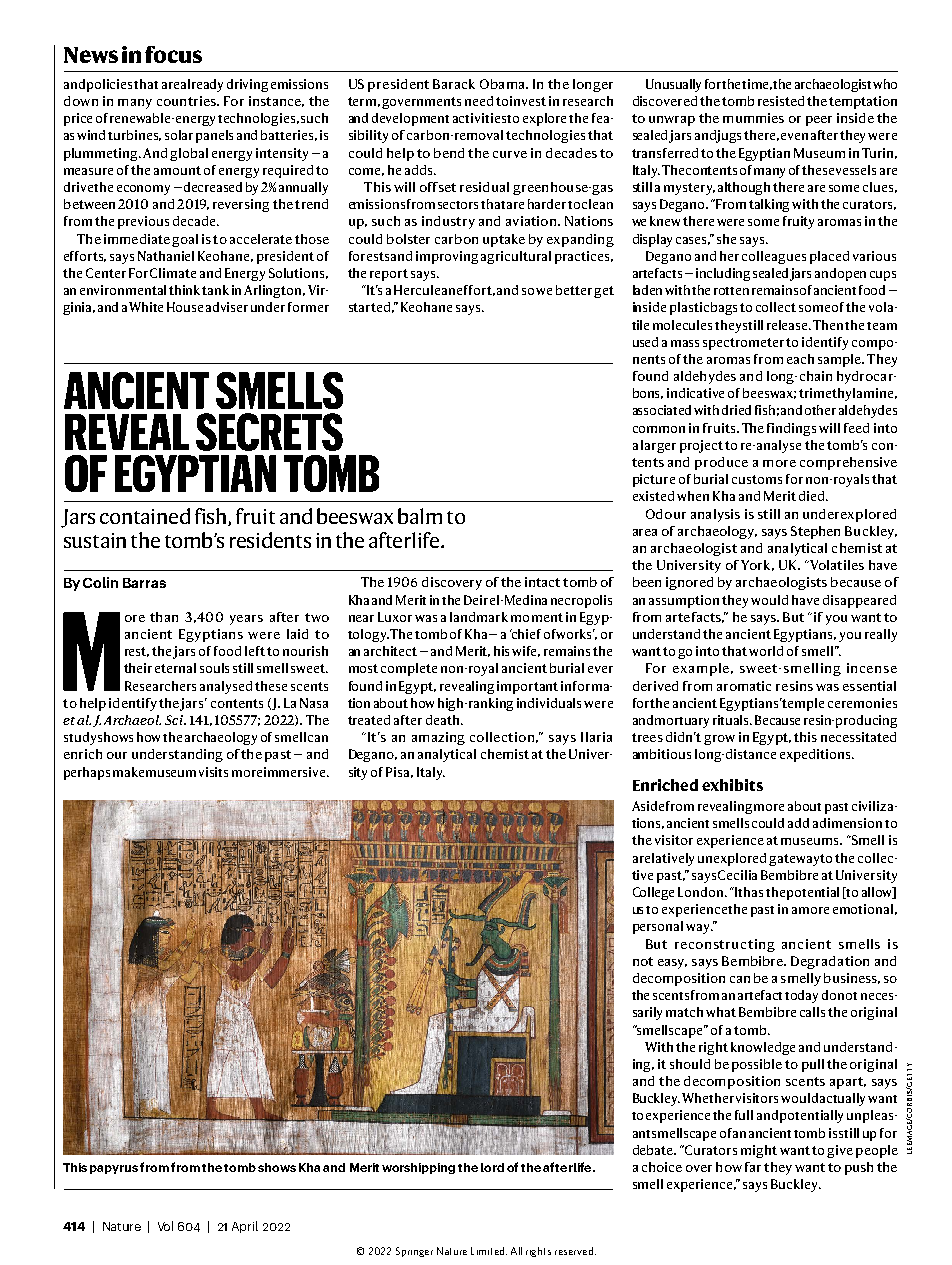  What do you see at coordinates (653, 893) in the page?
I see `College` at bounding box center [653, 893].
